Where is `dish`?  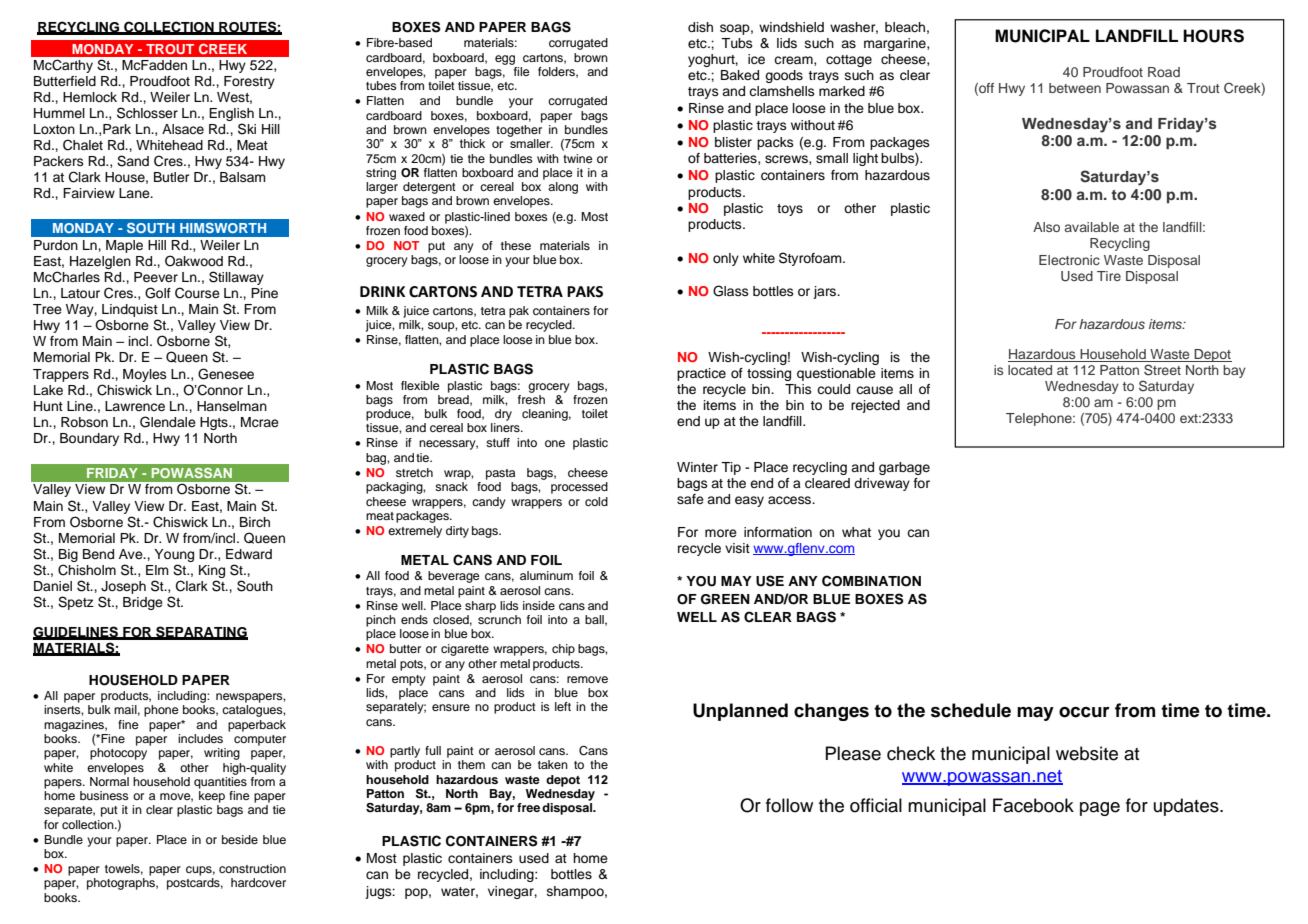
dish is located at coordinates (700, 27).
